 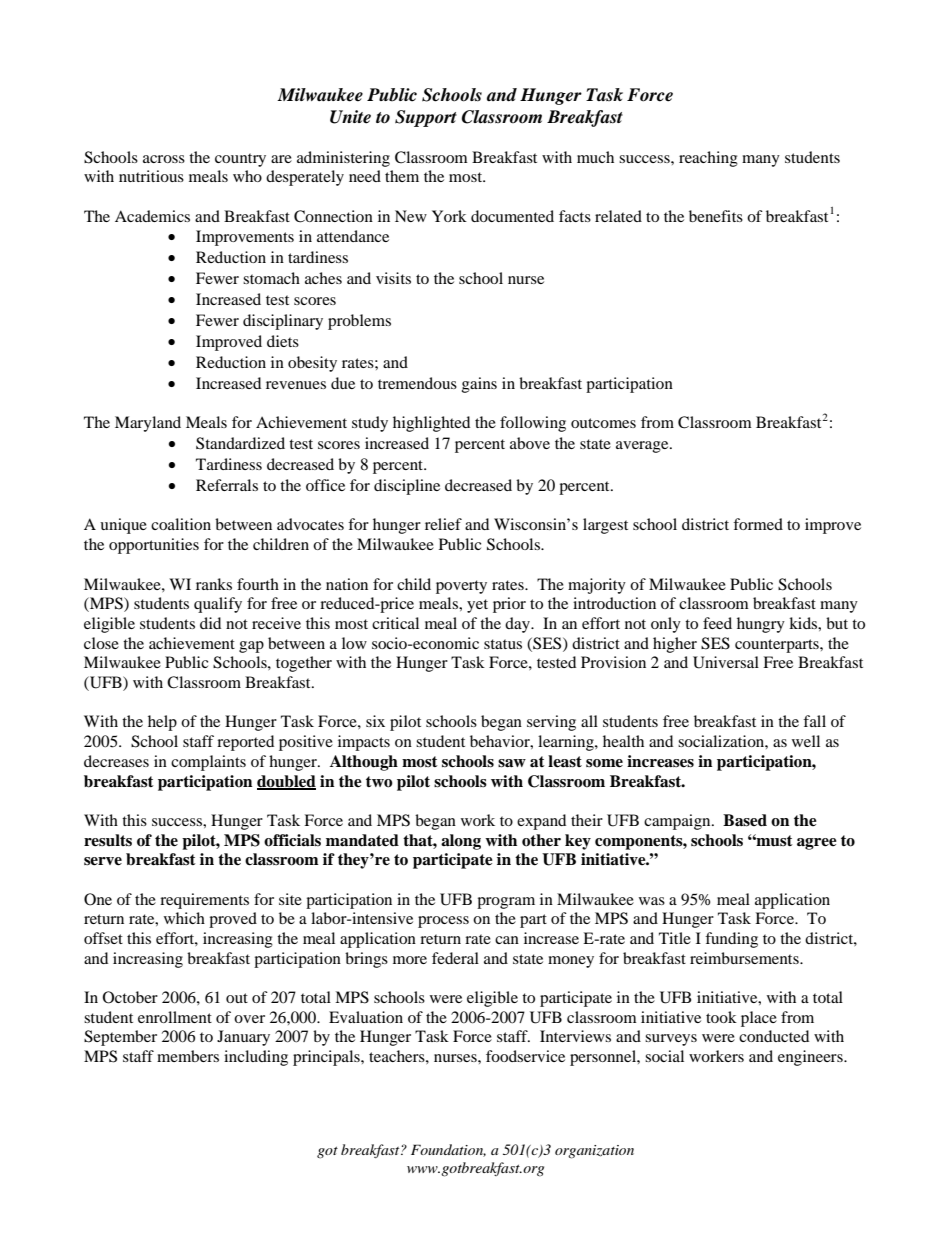 I want to click on status, so click(x=503, y=644).
